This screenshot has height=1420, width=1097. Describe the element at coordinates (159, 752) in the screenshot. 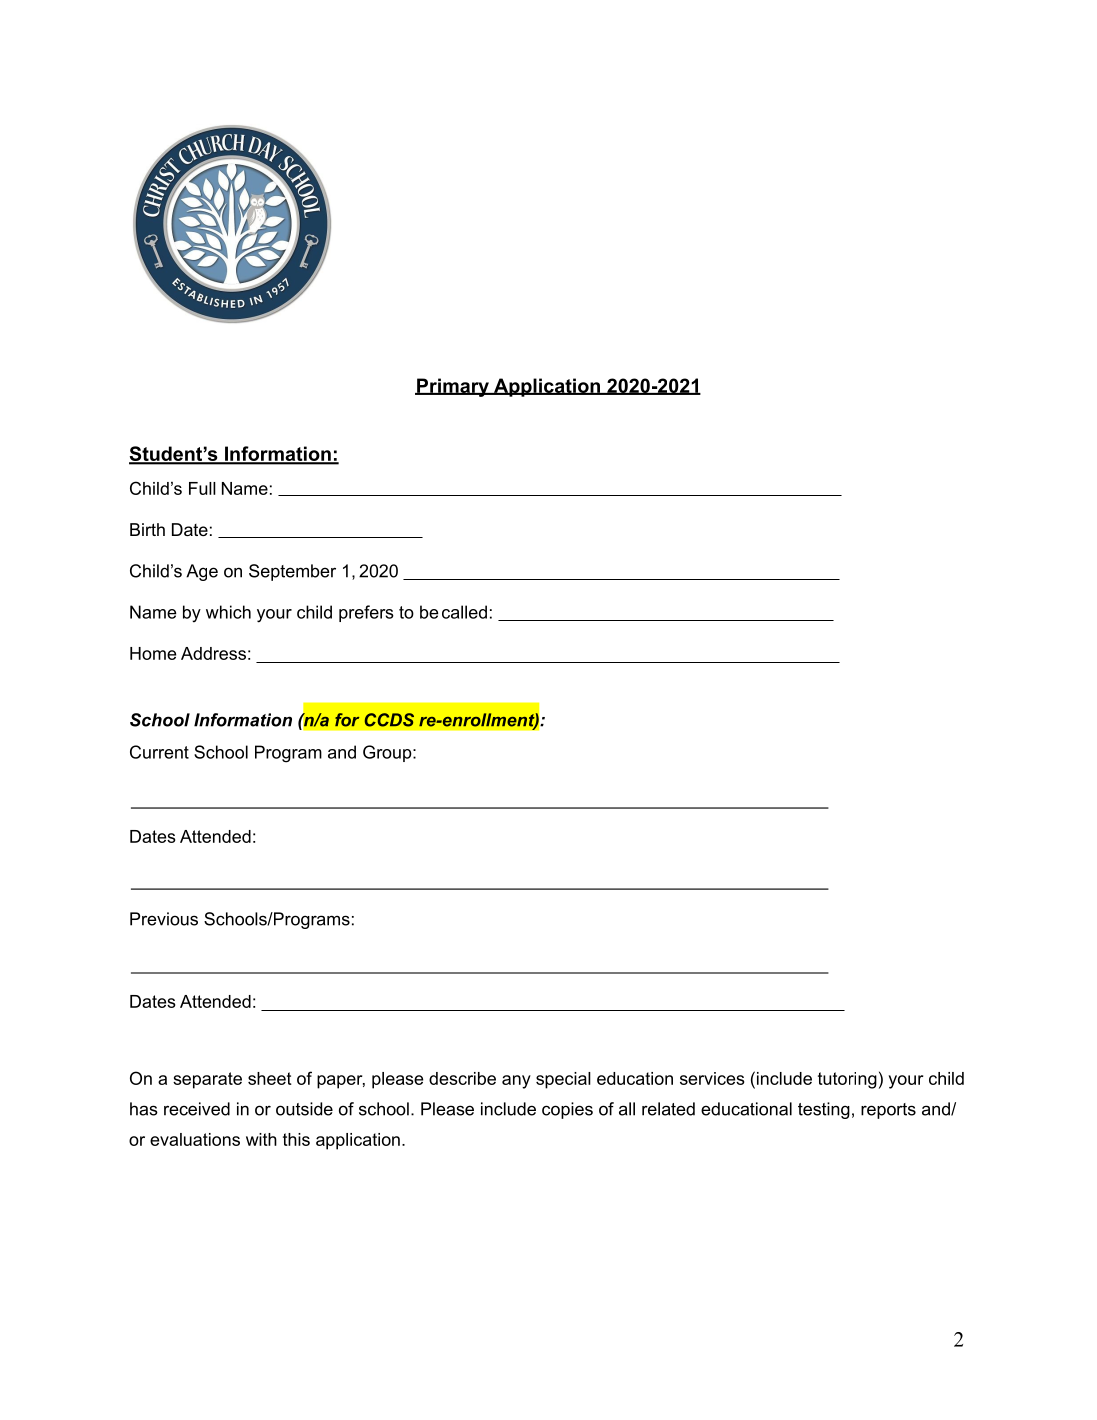

I see `Current` at that location.
